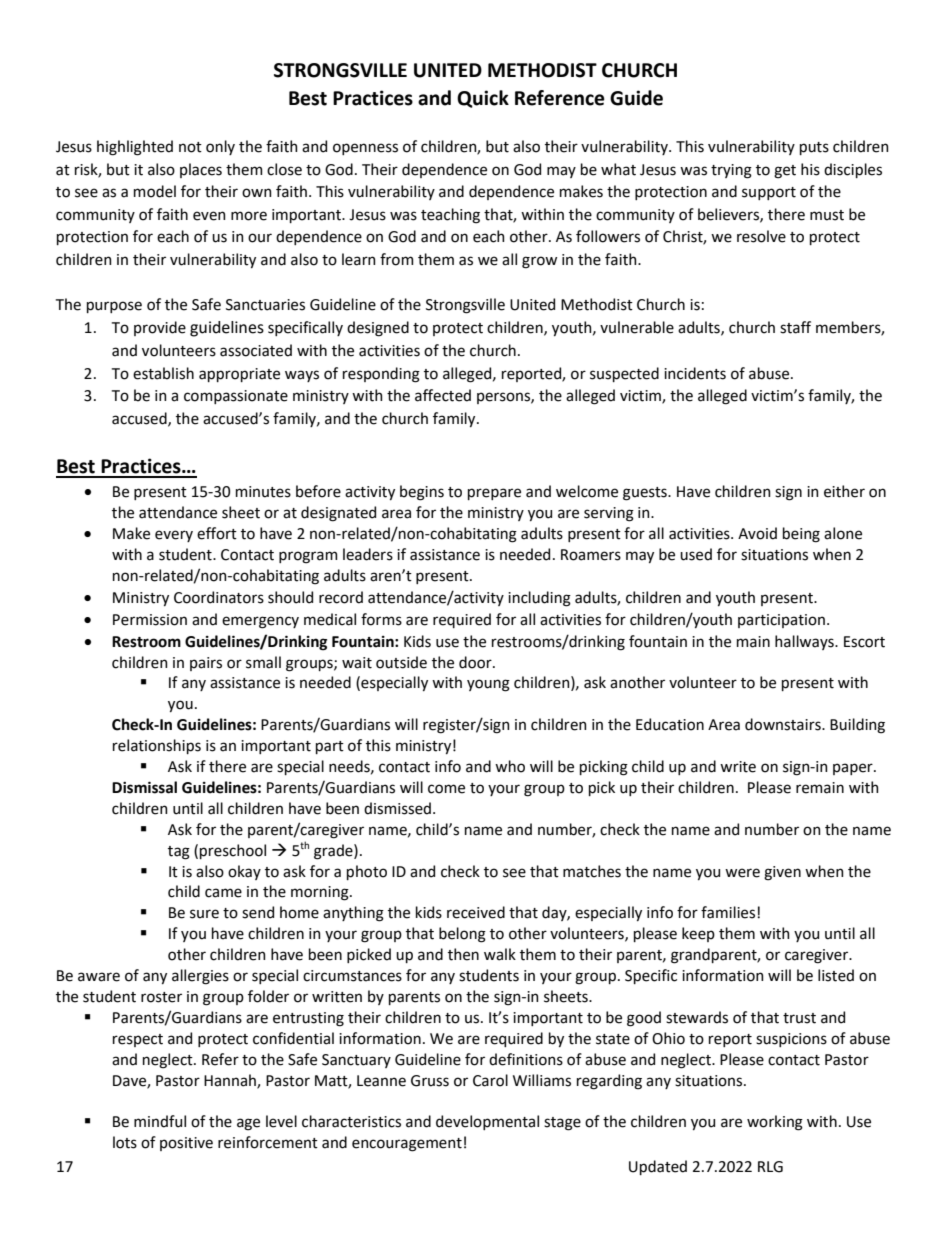 This page has width=952, height=1233. What do you see at coordinates (775, 1123) in the page?
I see `working` at bounding box center [775, 1123].
